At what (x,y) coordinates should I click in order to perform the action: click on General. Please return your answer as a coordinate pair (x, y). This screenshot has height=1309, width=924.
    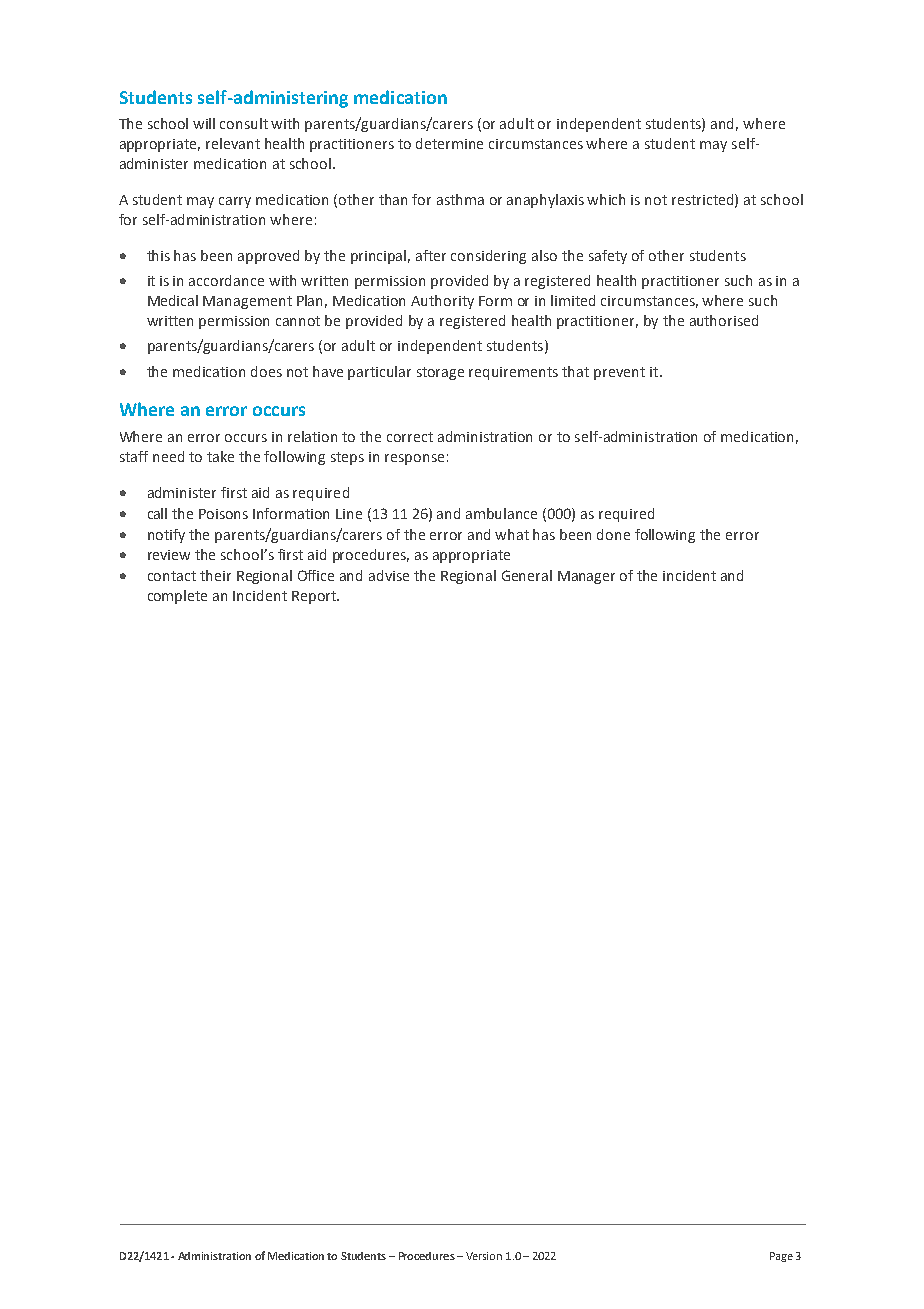
    Looking at the image, I should click on (527, 575).
